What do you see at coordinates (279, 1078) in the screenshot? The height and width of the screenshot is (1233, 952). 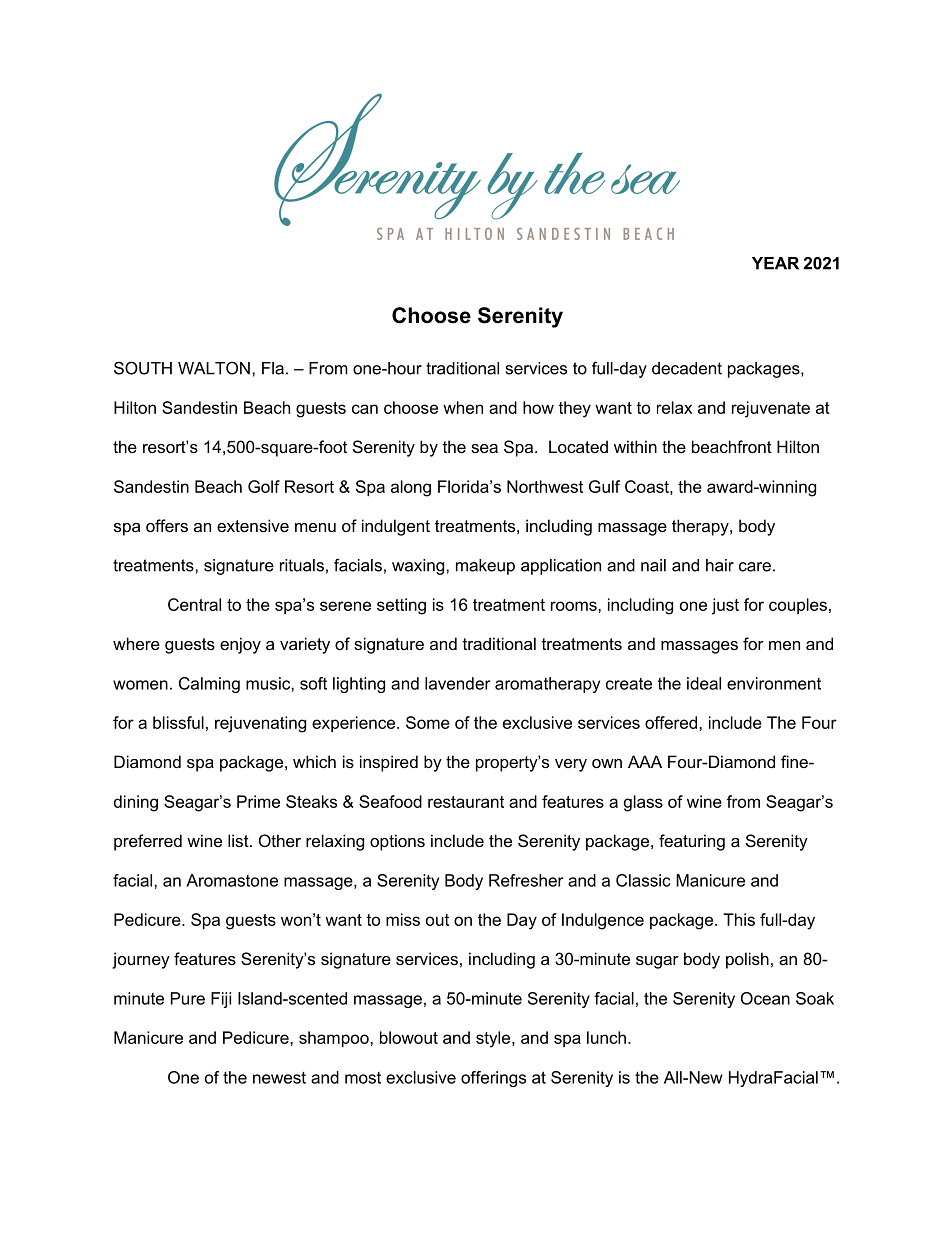 I see `newest` at bounding box center [279, 1078].
